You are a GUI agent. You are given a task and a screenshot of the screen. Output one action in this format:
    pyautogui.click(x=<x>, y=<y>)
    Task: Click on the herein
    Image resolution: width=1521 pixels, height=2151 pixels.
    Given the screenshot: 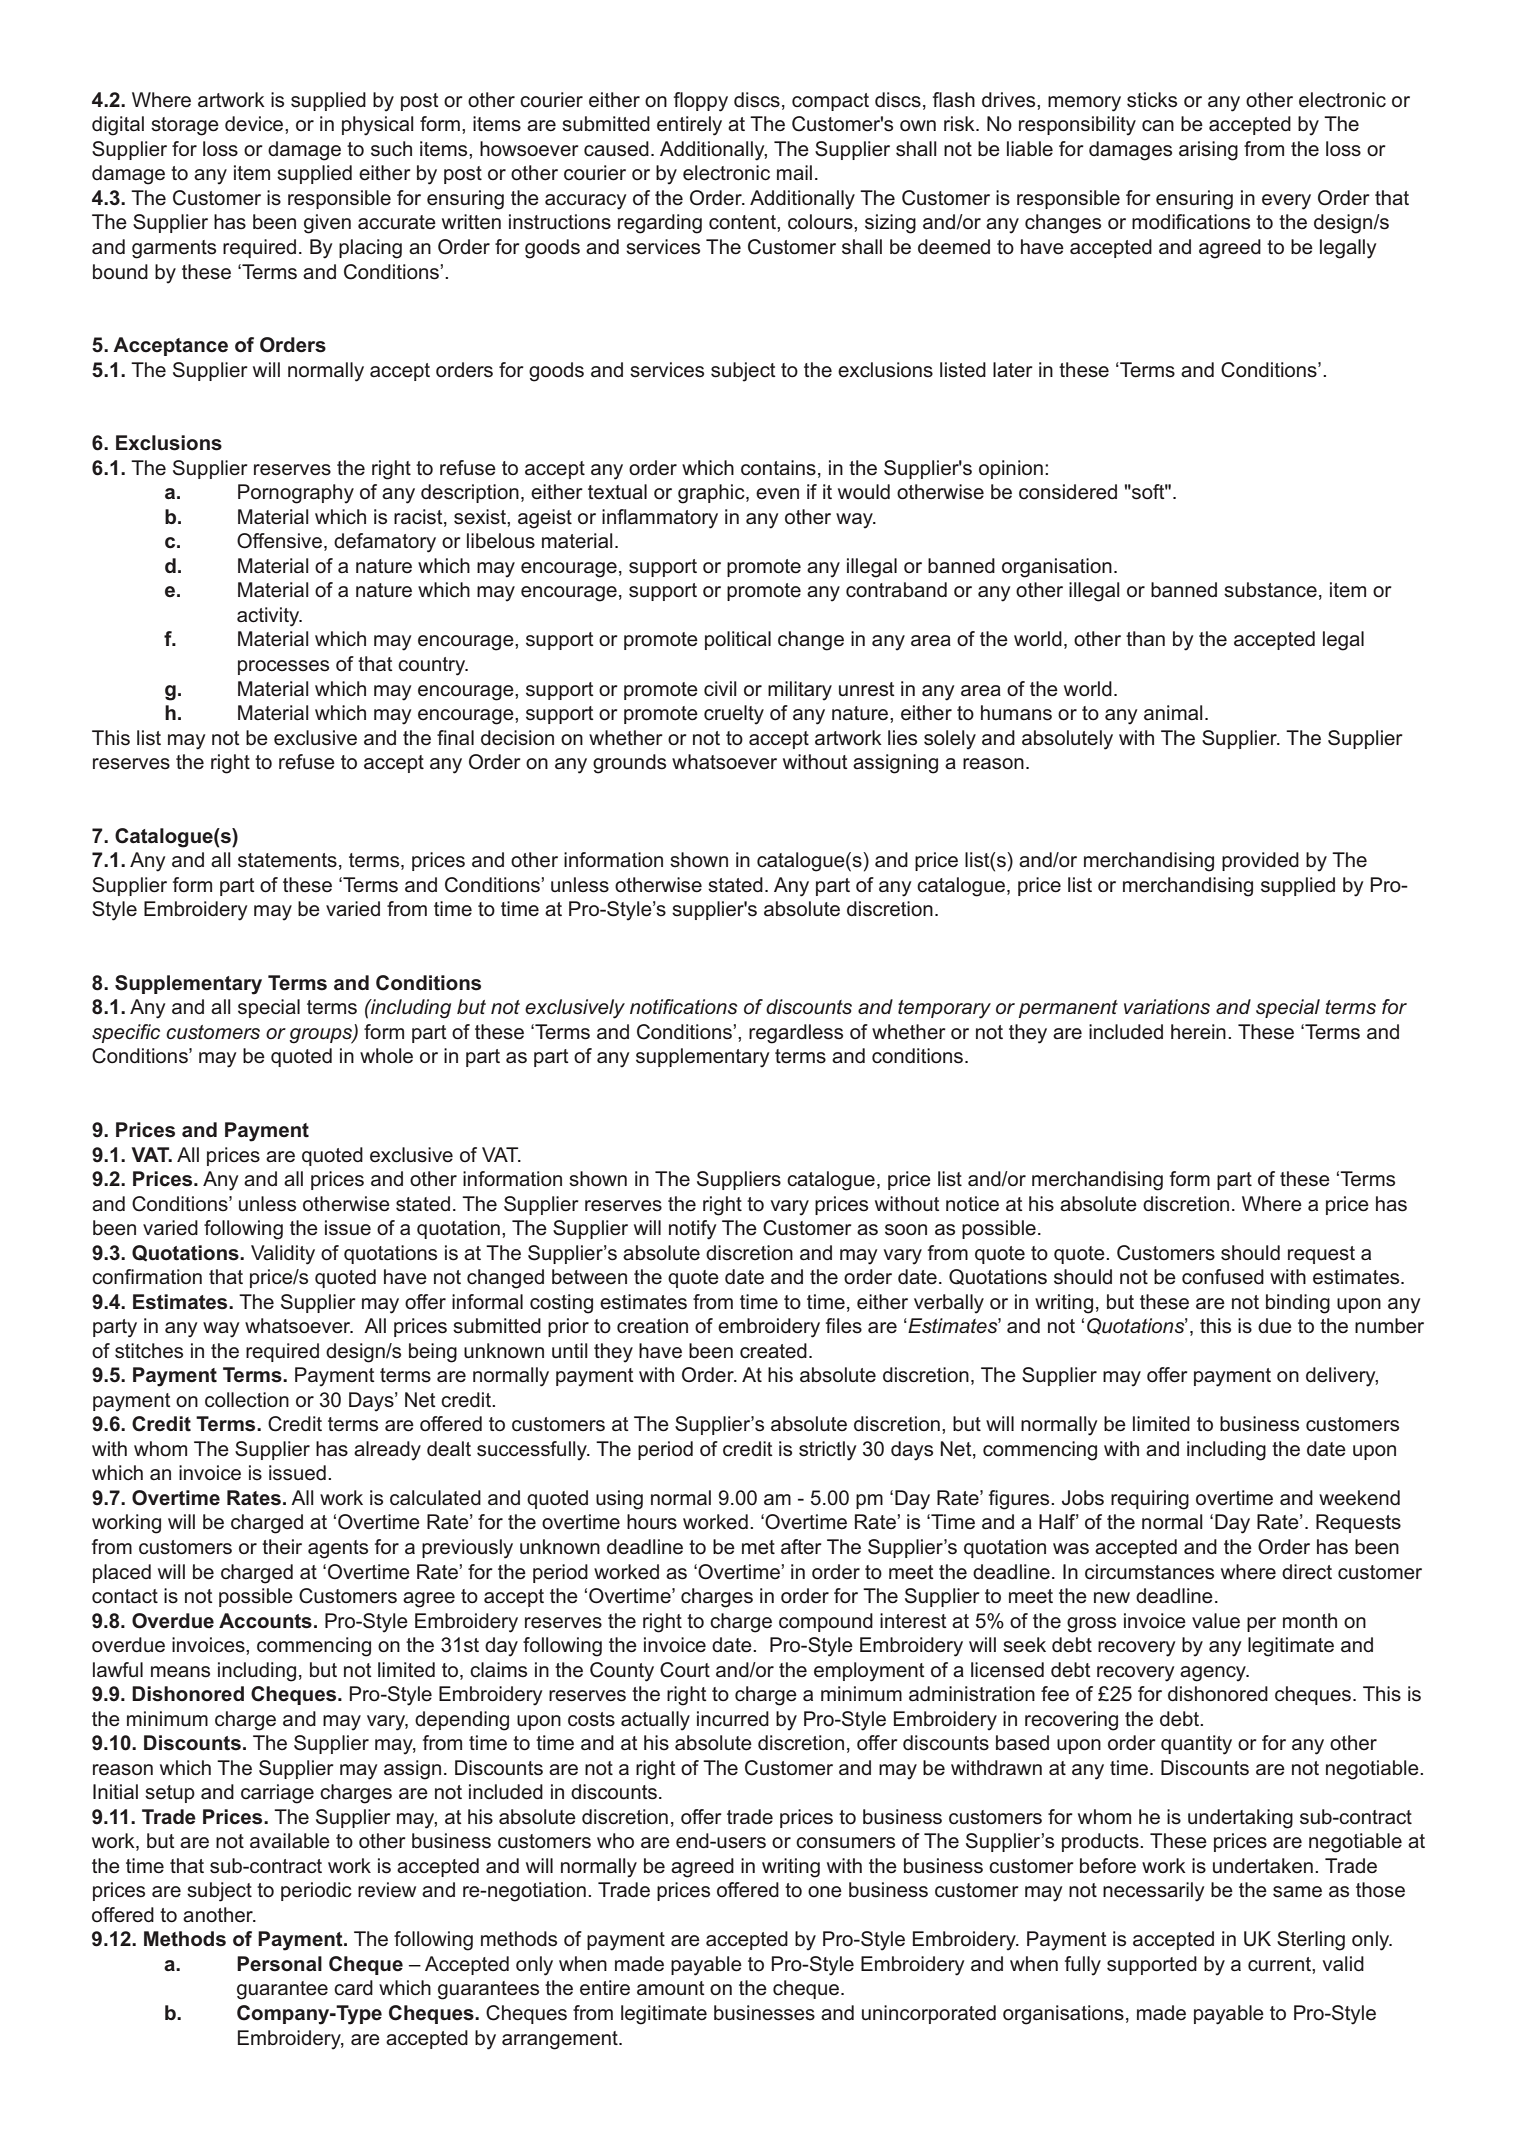 What is the action you would take?
    pyautogui.click(x=1198, y=1032)
